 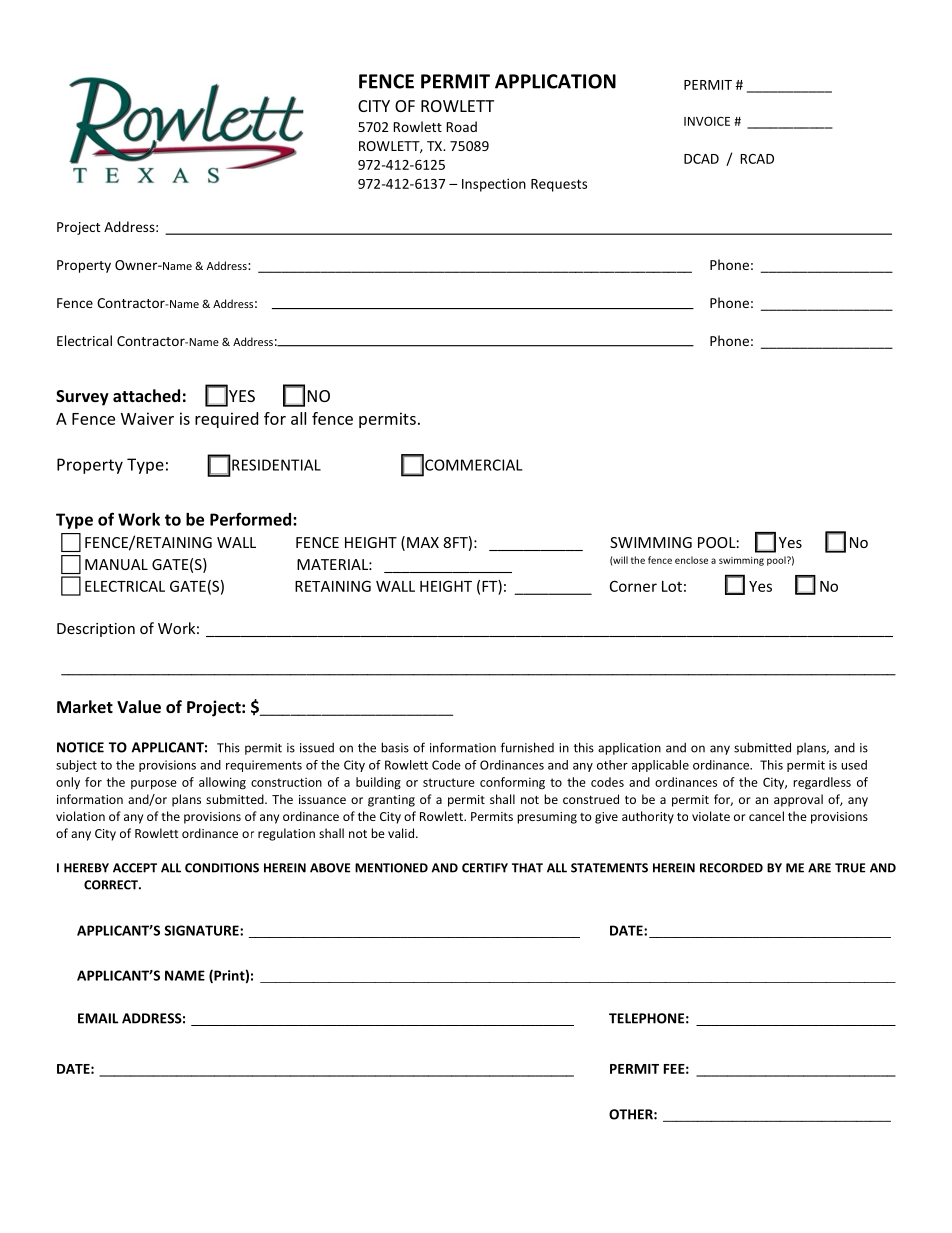 I want to click on used, so click(x=854, y=765).
